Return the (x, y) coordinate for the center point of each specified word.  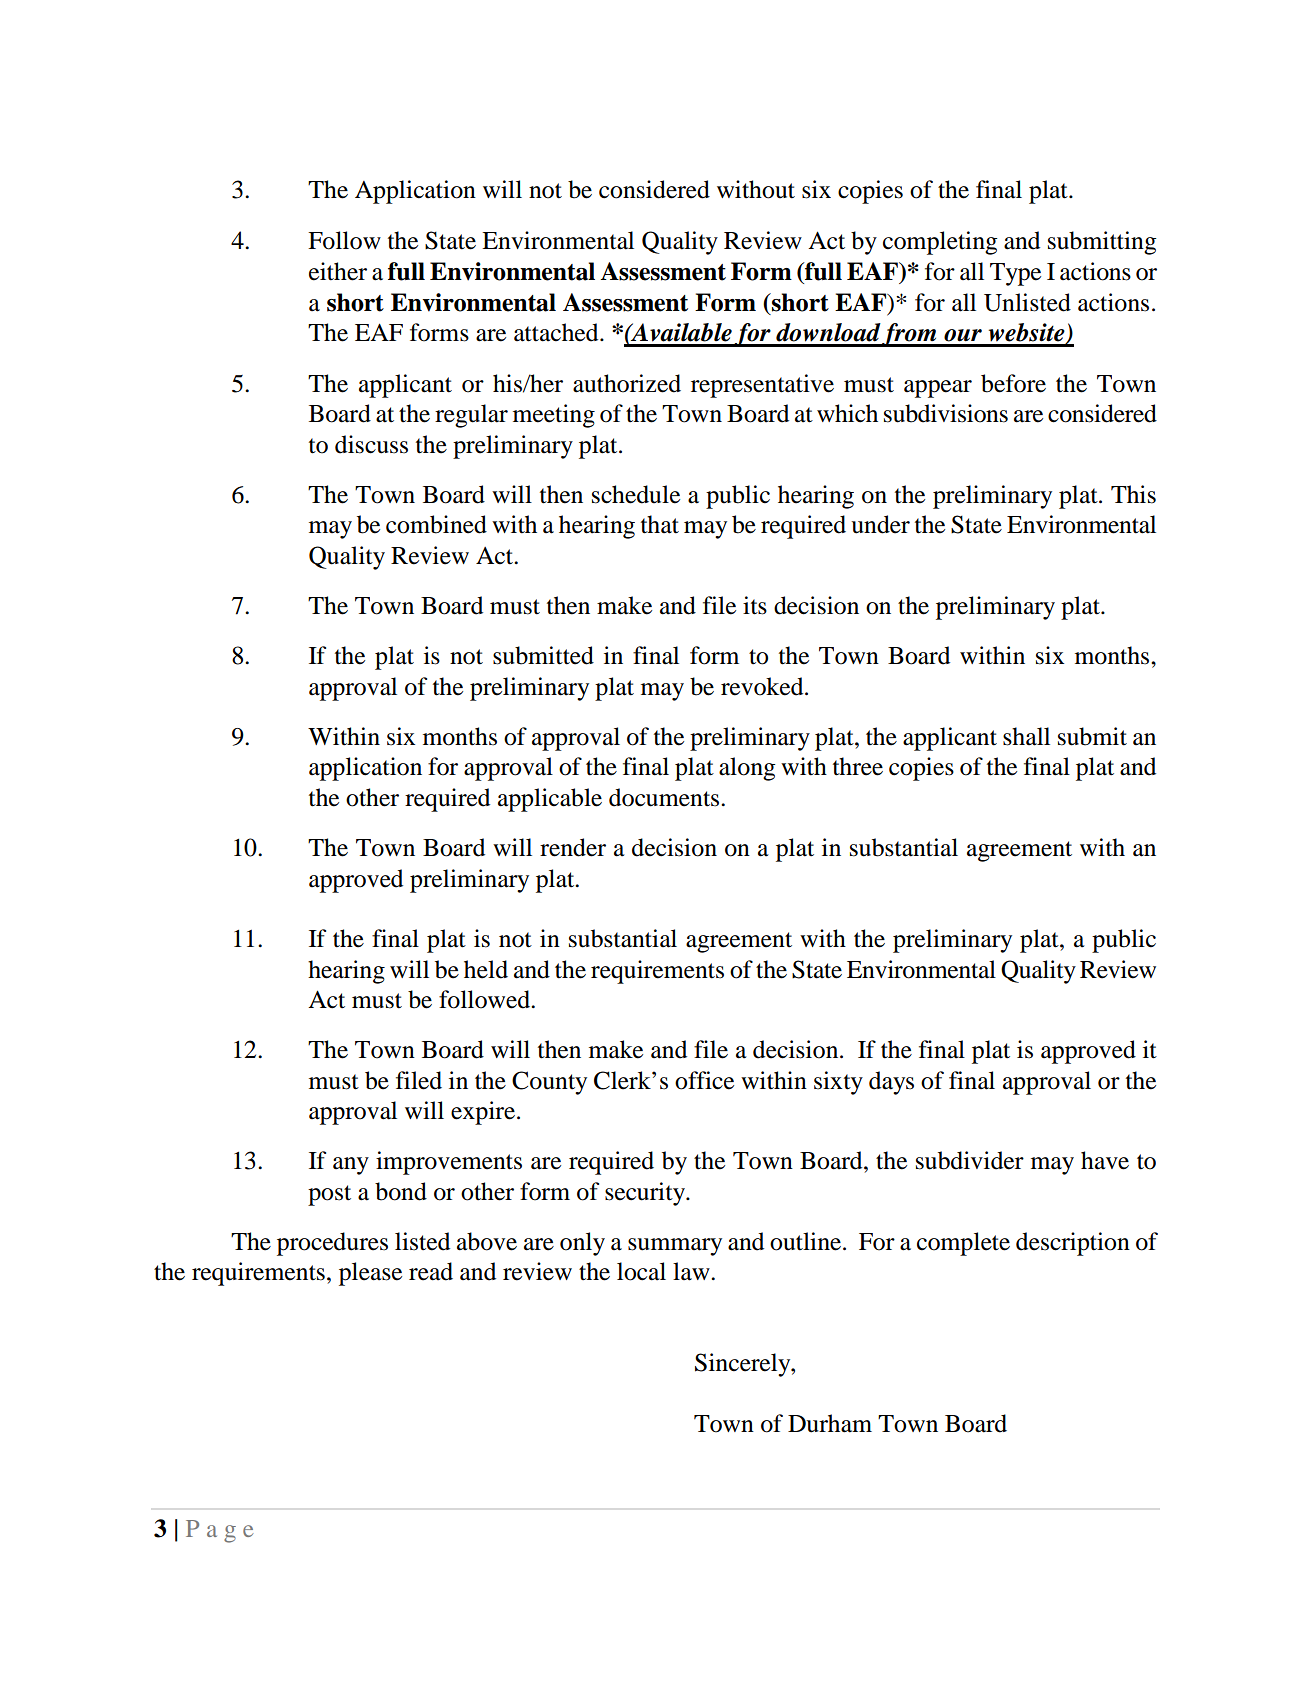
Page (219, 1531)
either (338, 271)
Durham (830, 1423)
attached (557, 332)
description (1073, 1244)
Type (1015, 274)
